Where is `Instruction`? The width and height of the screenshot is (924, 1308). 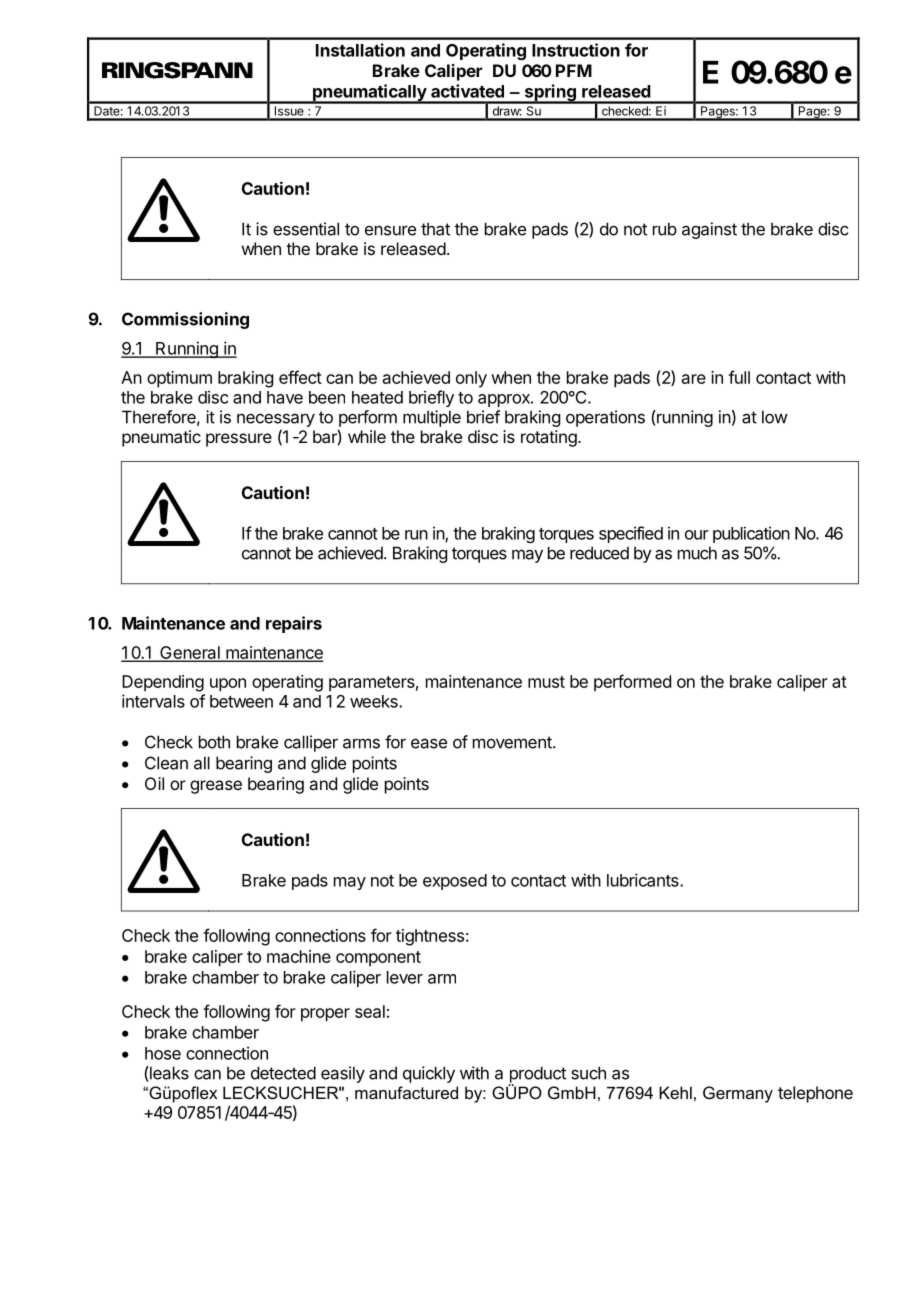 Instruction is located at coordinates (576, 50).
